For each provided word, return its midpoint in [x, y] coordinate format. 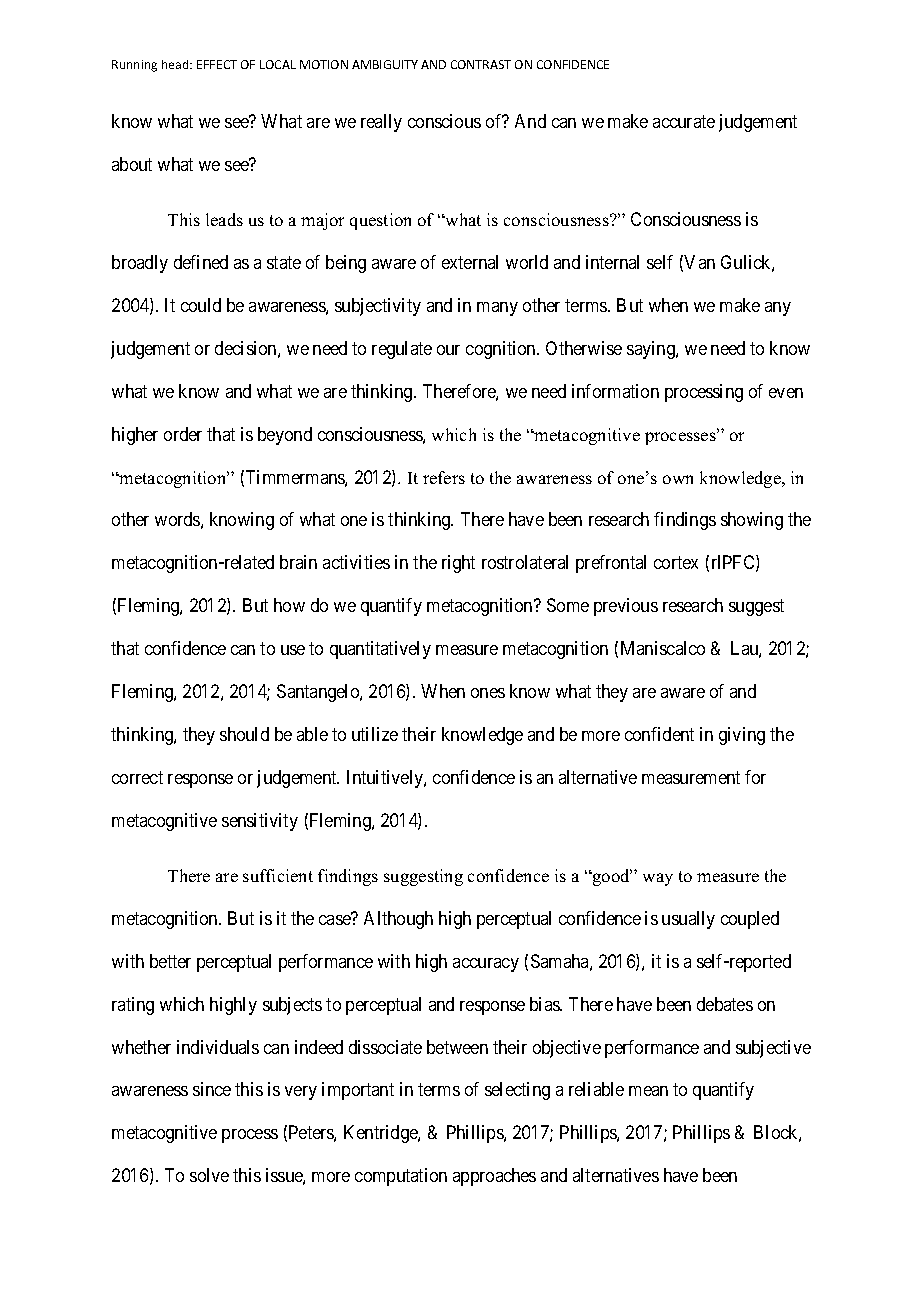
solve [209, 1175]
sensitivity [260, 822]
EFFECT [217, 64]
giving [742, 736]
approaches [494, 1177]
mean [648, 1091]
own [678, 479]
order [183, 434]
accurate [684, 121]
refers [444, 477]
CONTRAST [481, 64]
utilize [375, 734]
